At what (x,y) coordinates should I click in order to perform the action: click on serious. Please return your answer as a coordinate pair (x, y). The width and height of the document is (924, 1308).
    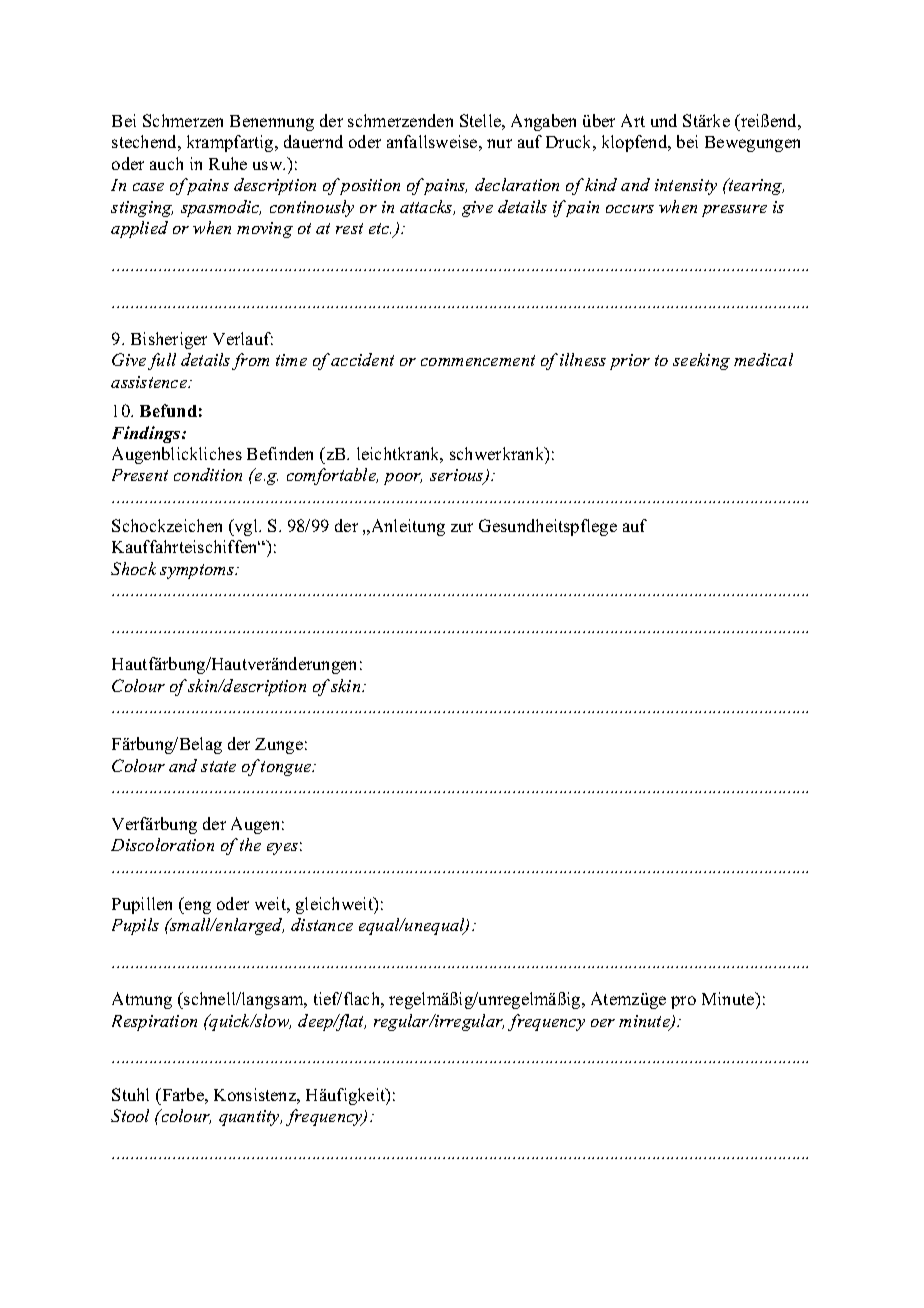
    Looking at the image, I should click on (458, 477).
